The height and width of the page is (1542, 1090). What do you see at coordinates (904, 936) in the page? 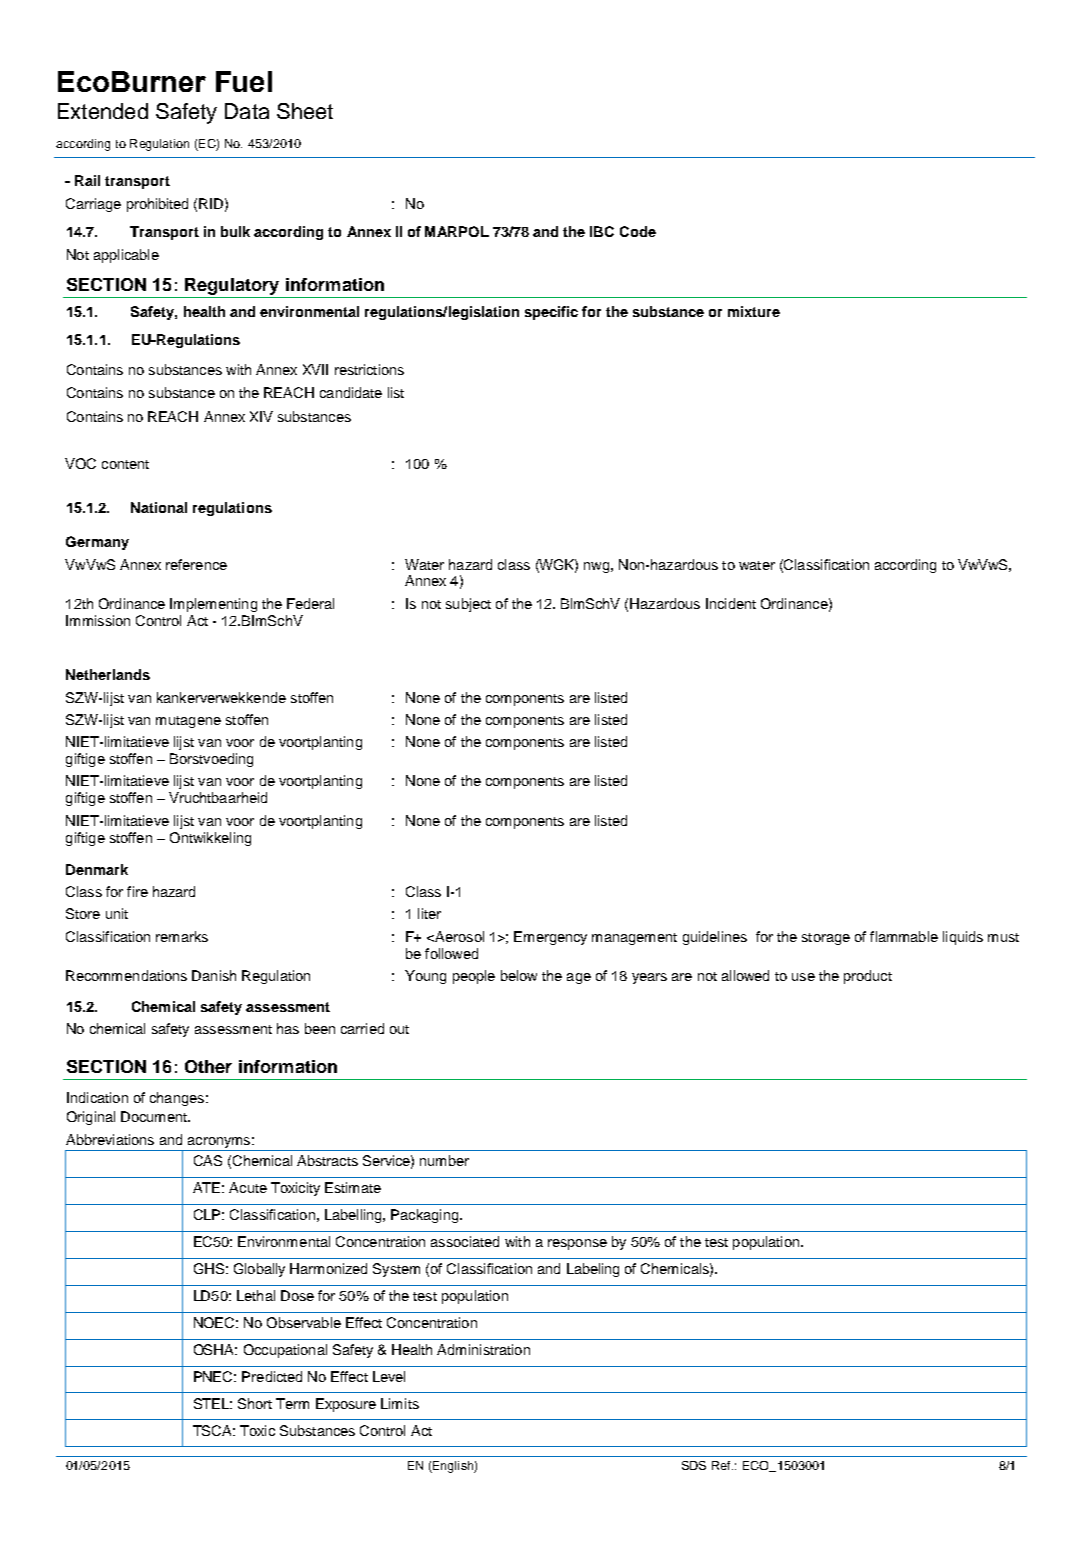
I see `flammable` at bounding box center [904, 936].
